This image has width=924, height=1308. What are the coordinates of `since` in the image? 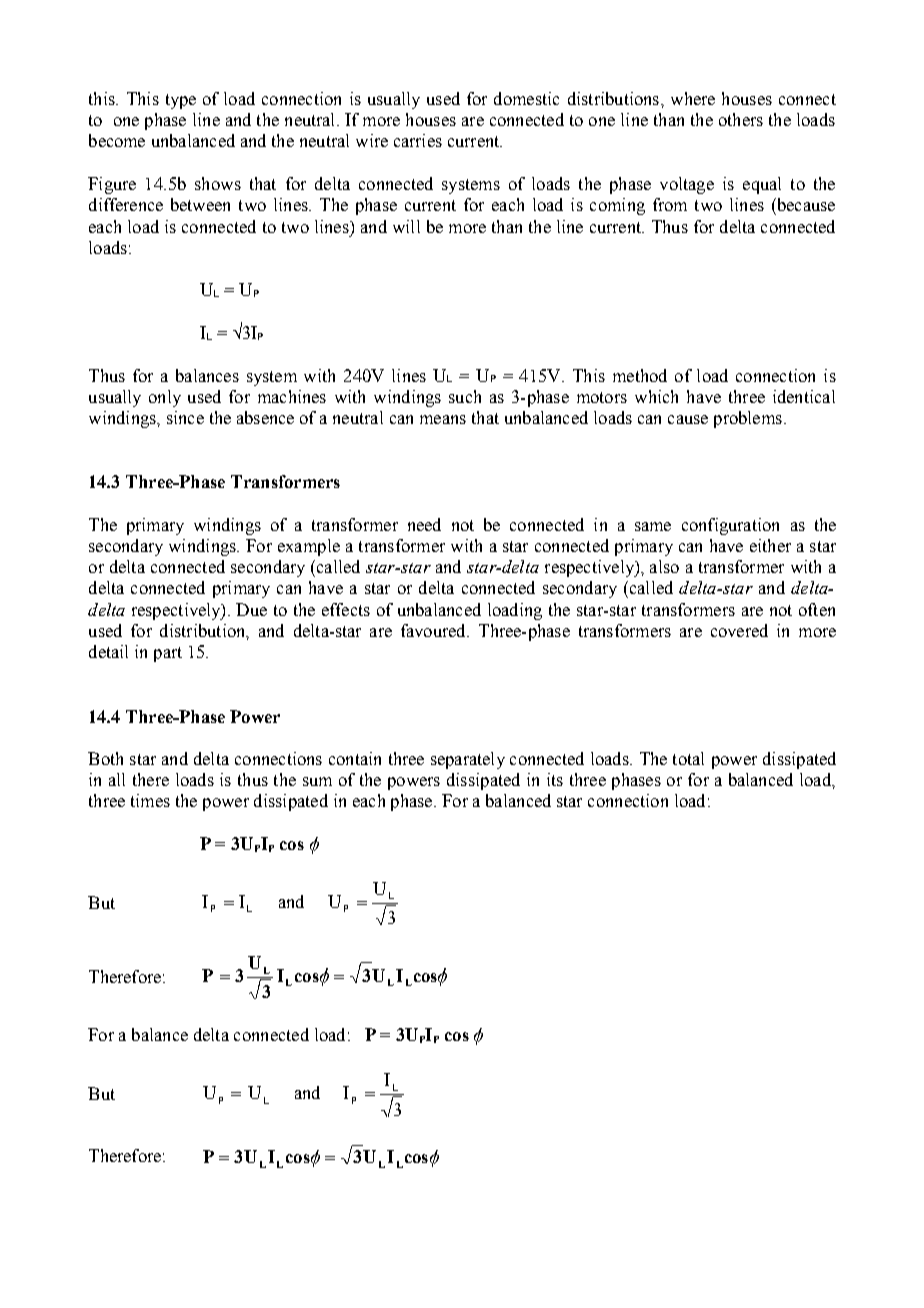 It's located at (185, 417).
